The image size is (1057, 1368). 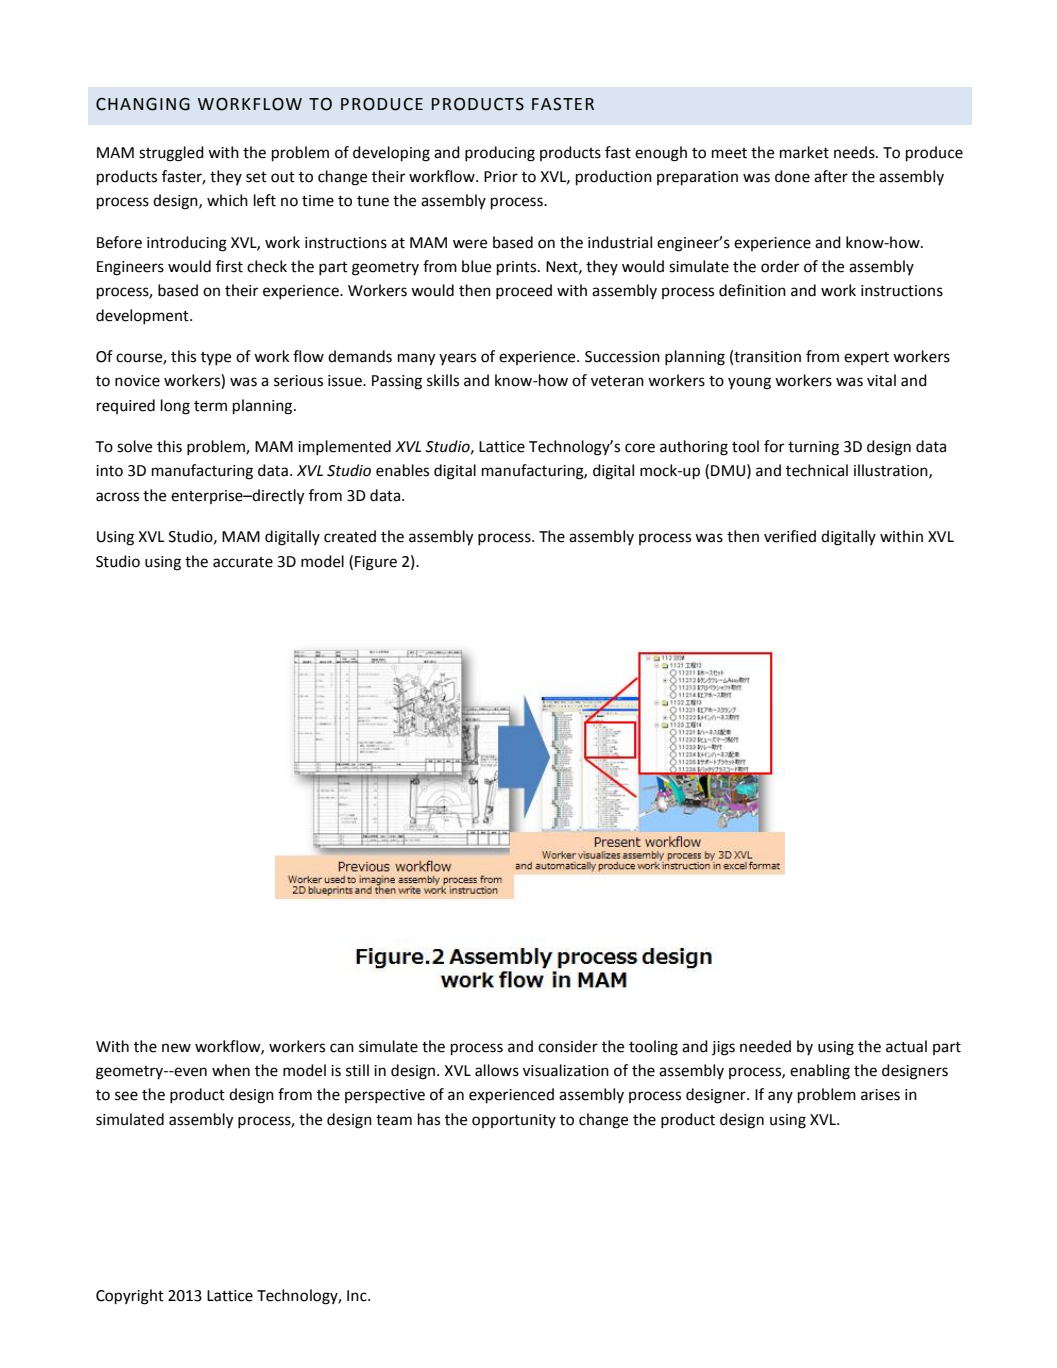 What do you see at coordinates (804, 152) in the screenshot?
I see `market` at bounding box center [804, 152].
